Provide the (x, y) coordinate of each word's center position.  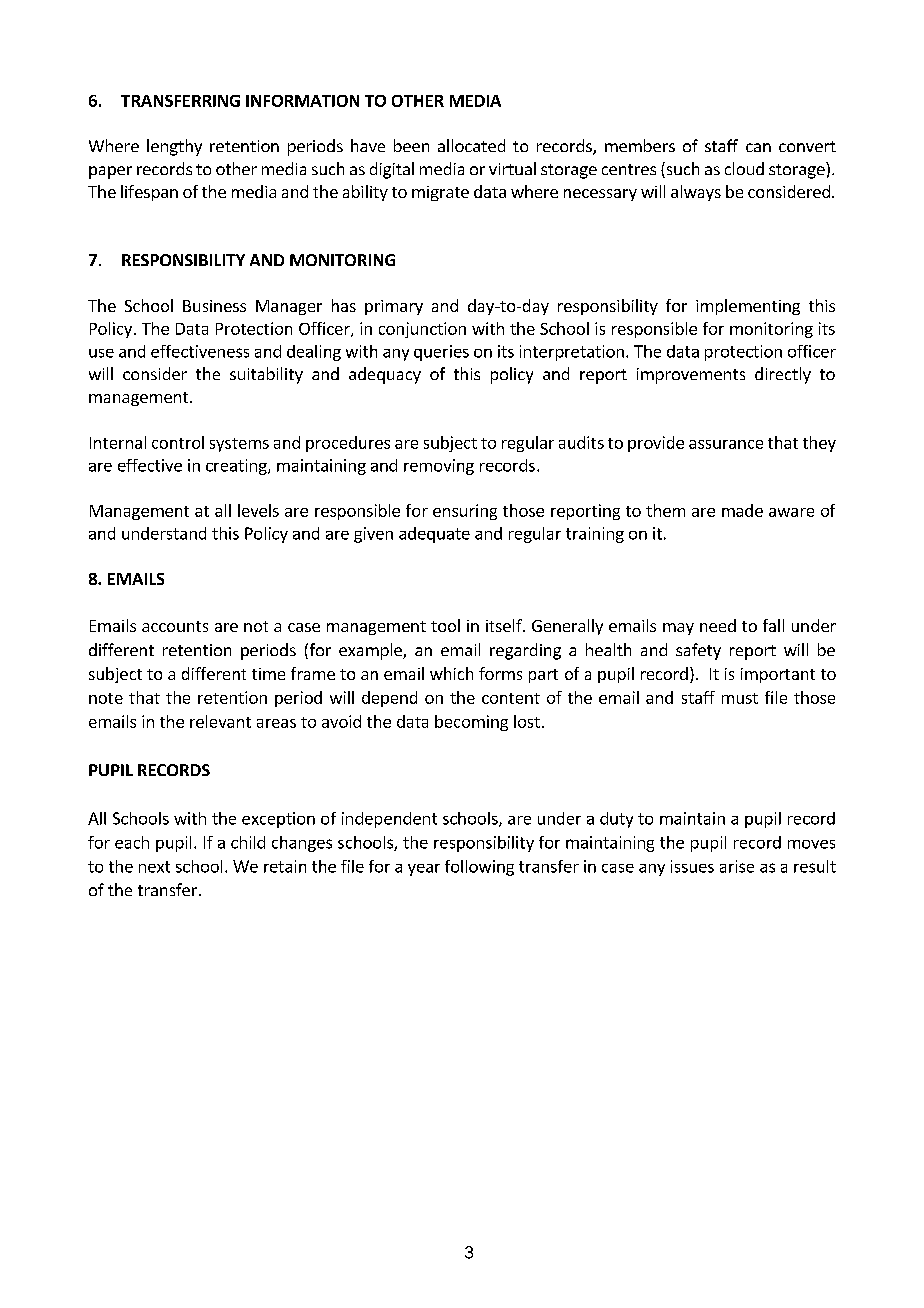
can (758, 147)
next (154, 867)
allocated (471, 145)
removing (439, 467)
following (479, 868)
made (742, 510)
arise (737, 866)
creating (237, 467)
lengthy (174, 147)
